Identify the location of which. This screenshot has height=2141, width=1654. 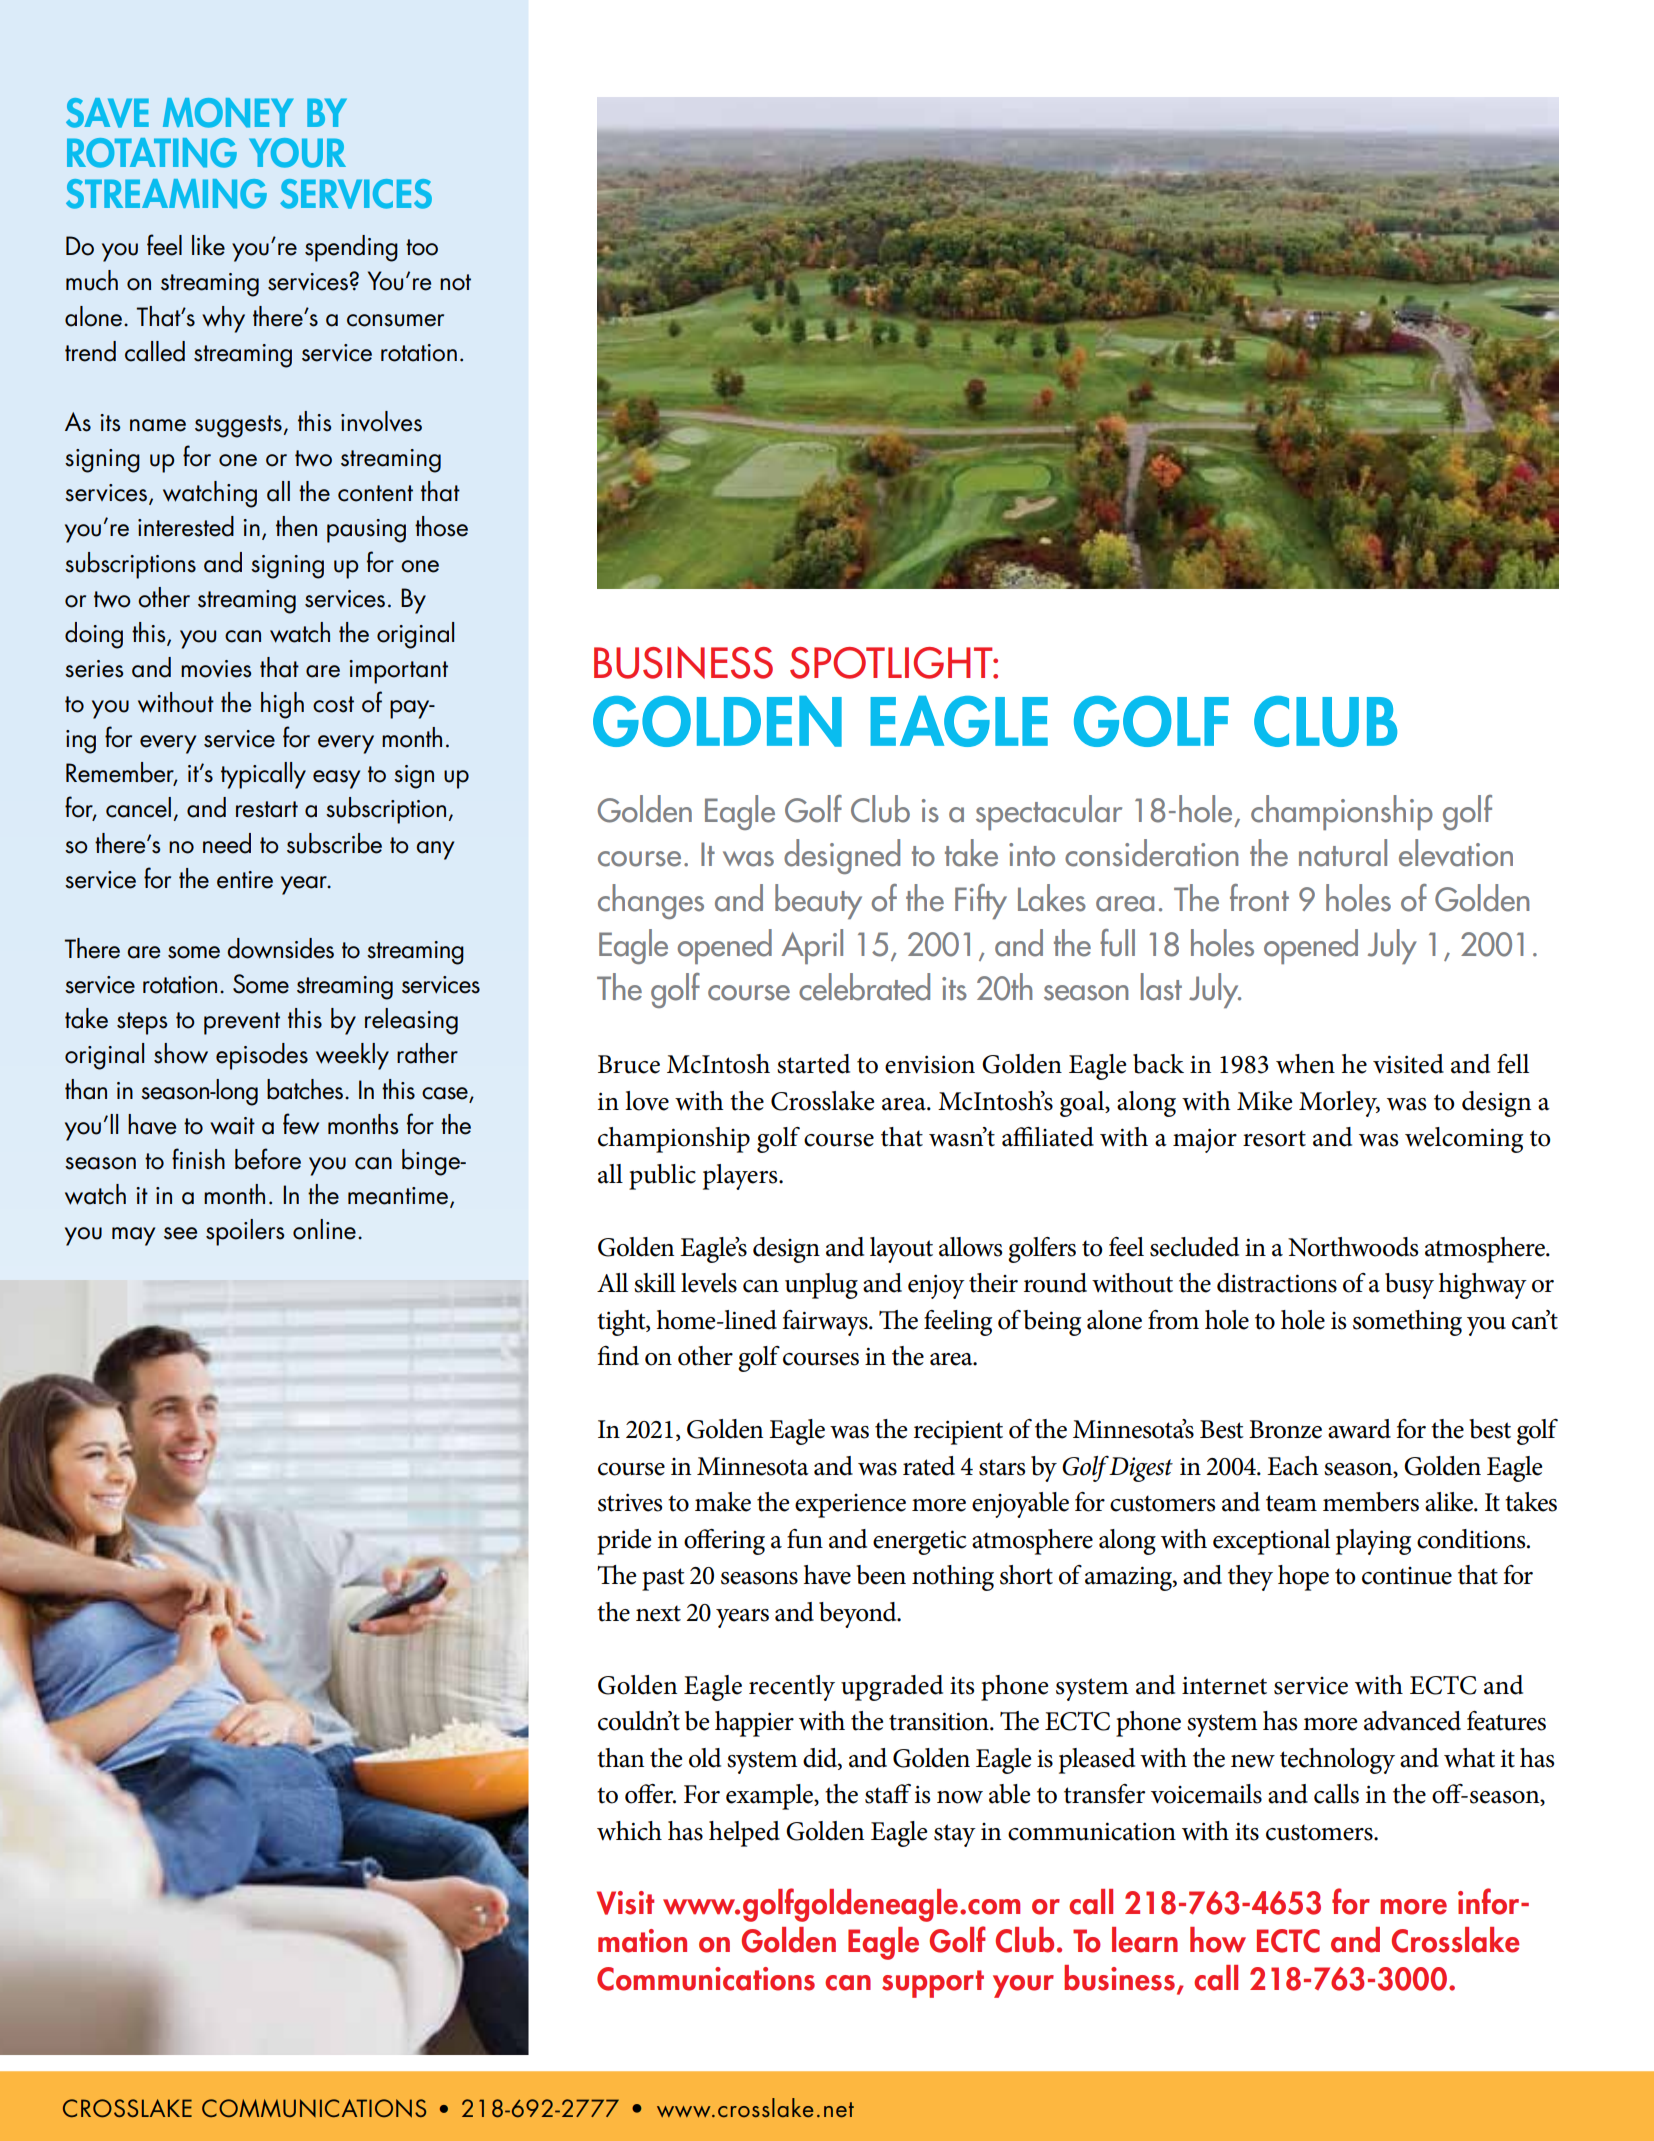
(629, 1831).
